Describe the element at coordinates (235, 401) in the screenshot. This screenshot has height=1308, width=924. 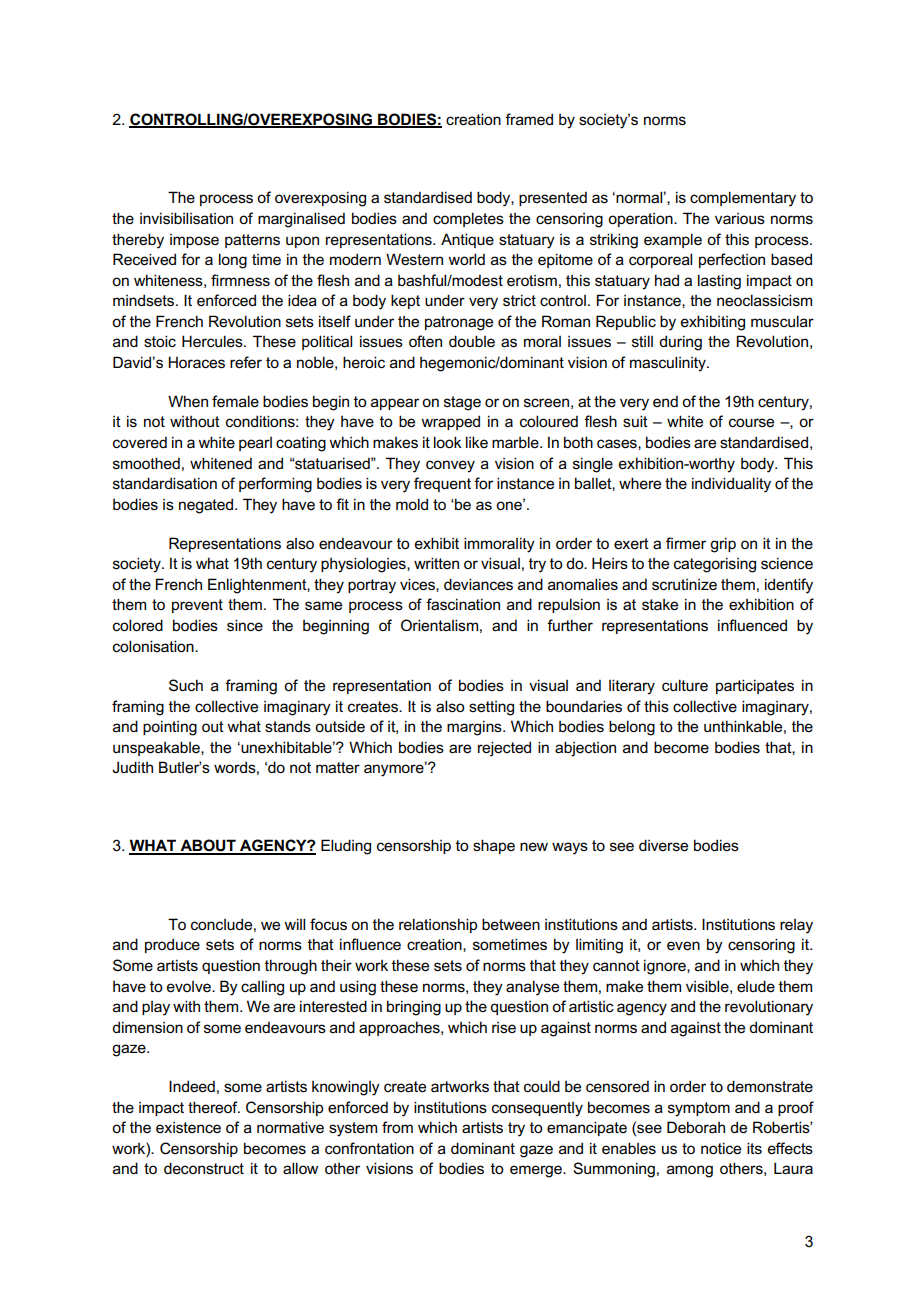
I see `female` at that location.
